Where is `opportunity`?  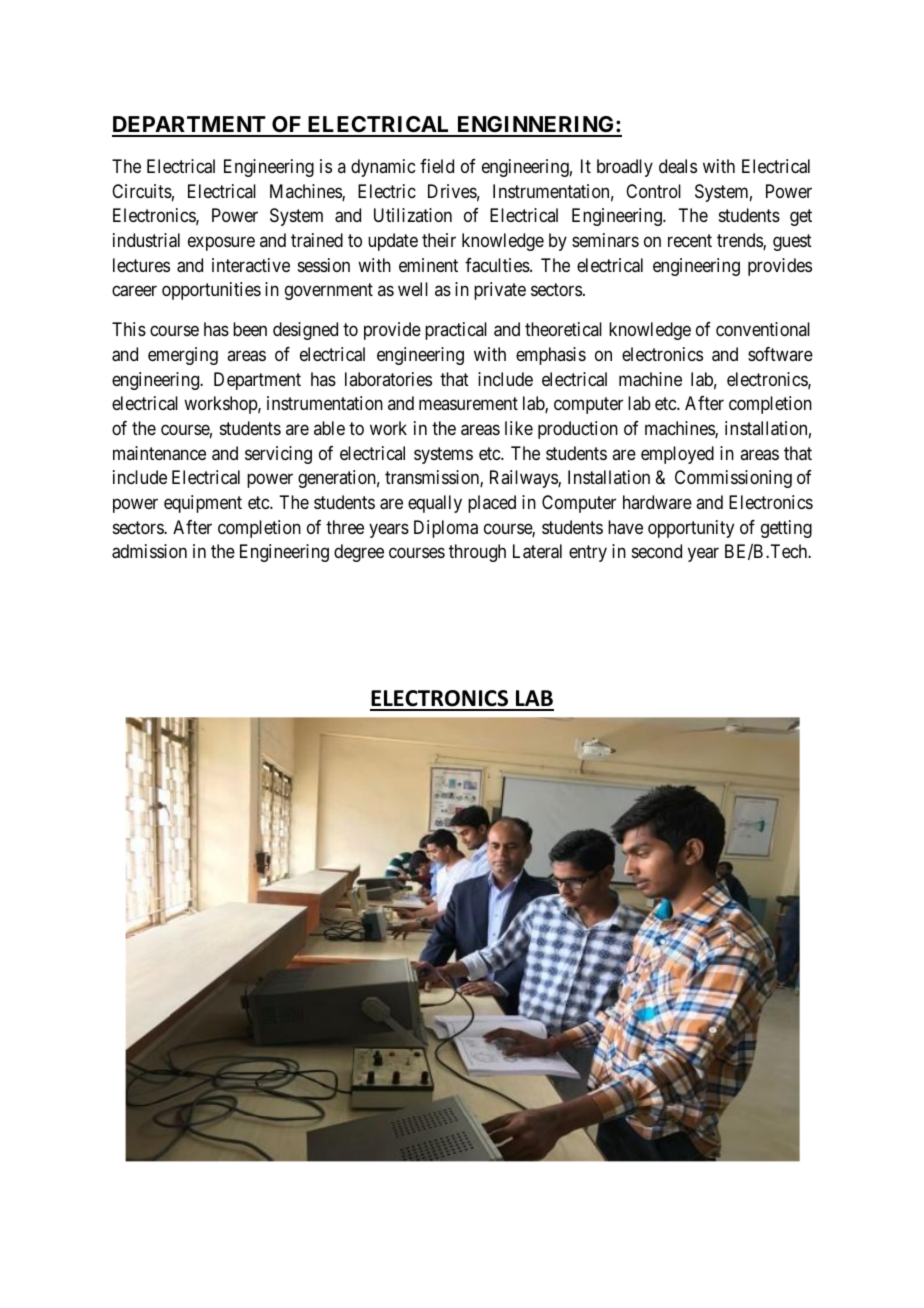 opportunity is located at coordinates (691, 529).
